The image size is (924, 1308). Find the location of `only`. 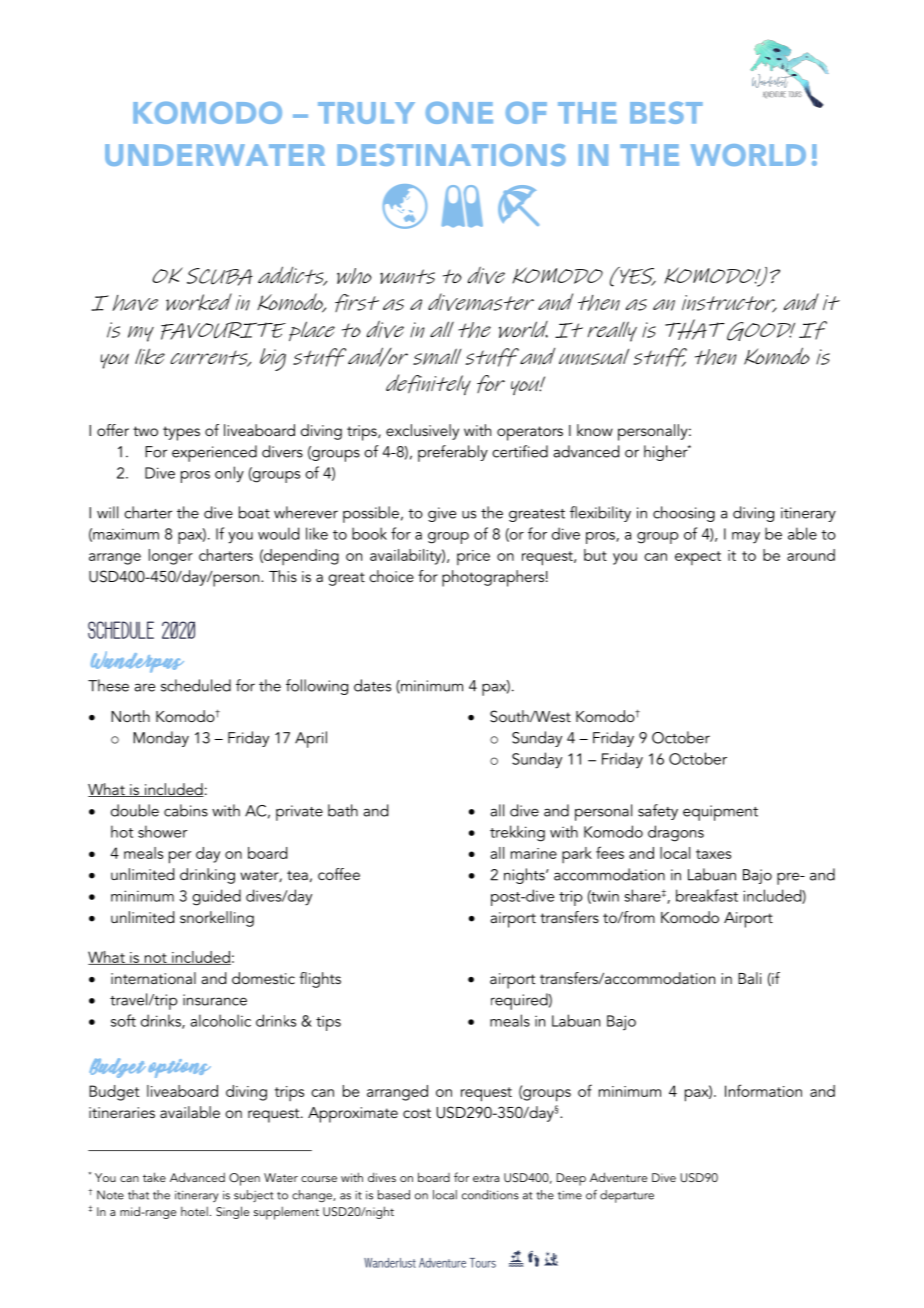

only is located at coordinates (229, 474).
